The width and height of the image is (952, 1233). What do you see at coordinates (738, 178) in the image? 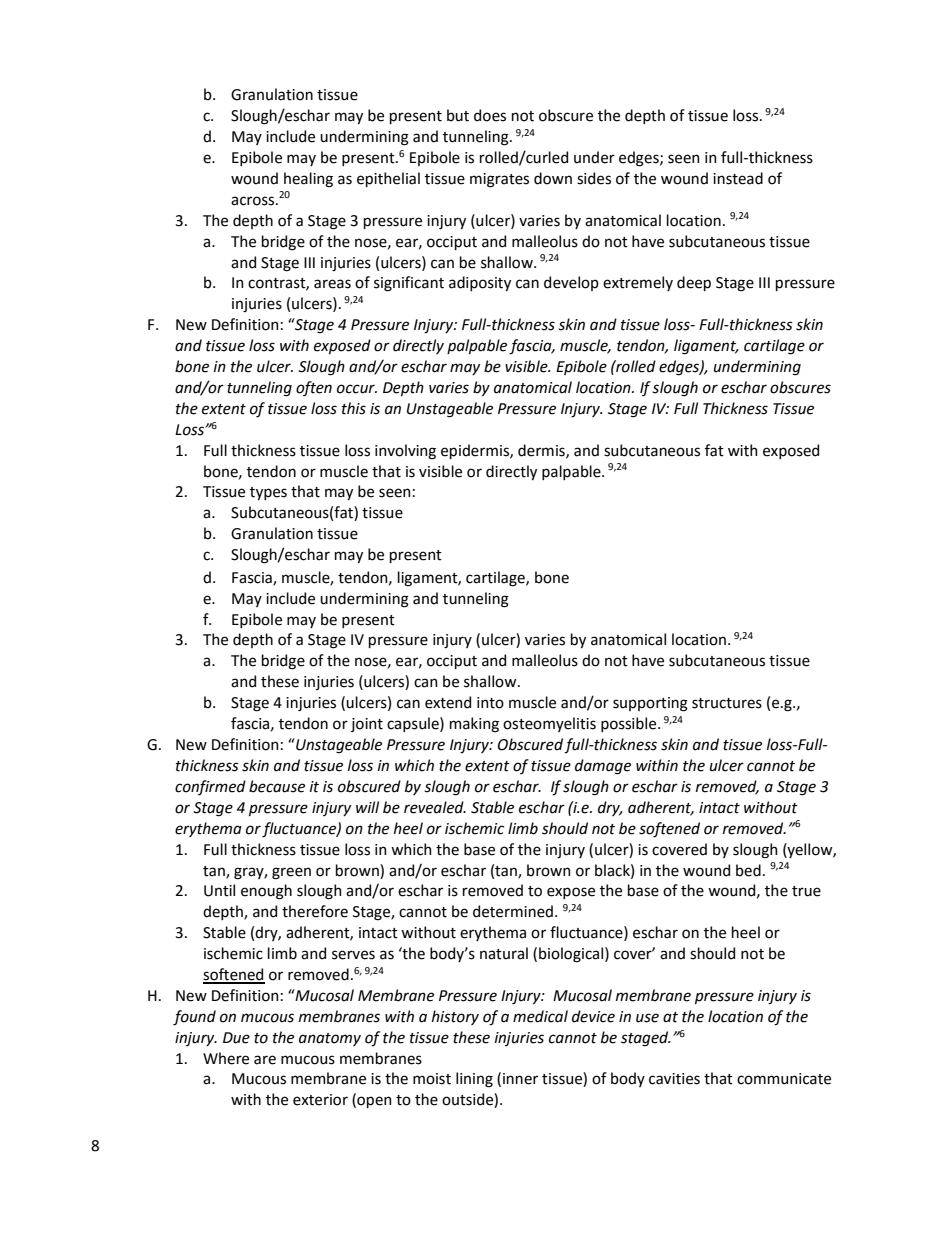
I see `instead` at bounding box center [738, 178].
